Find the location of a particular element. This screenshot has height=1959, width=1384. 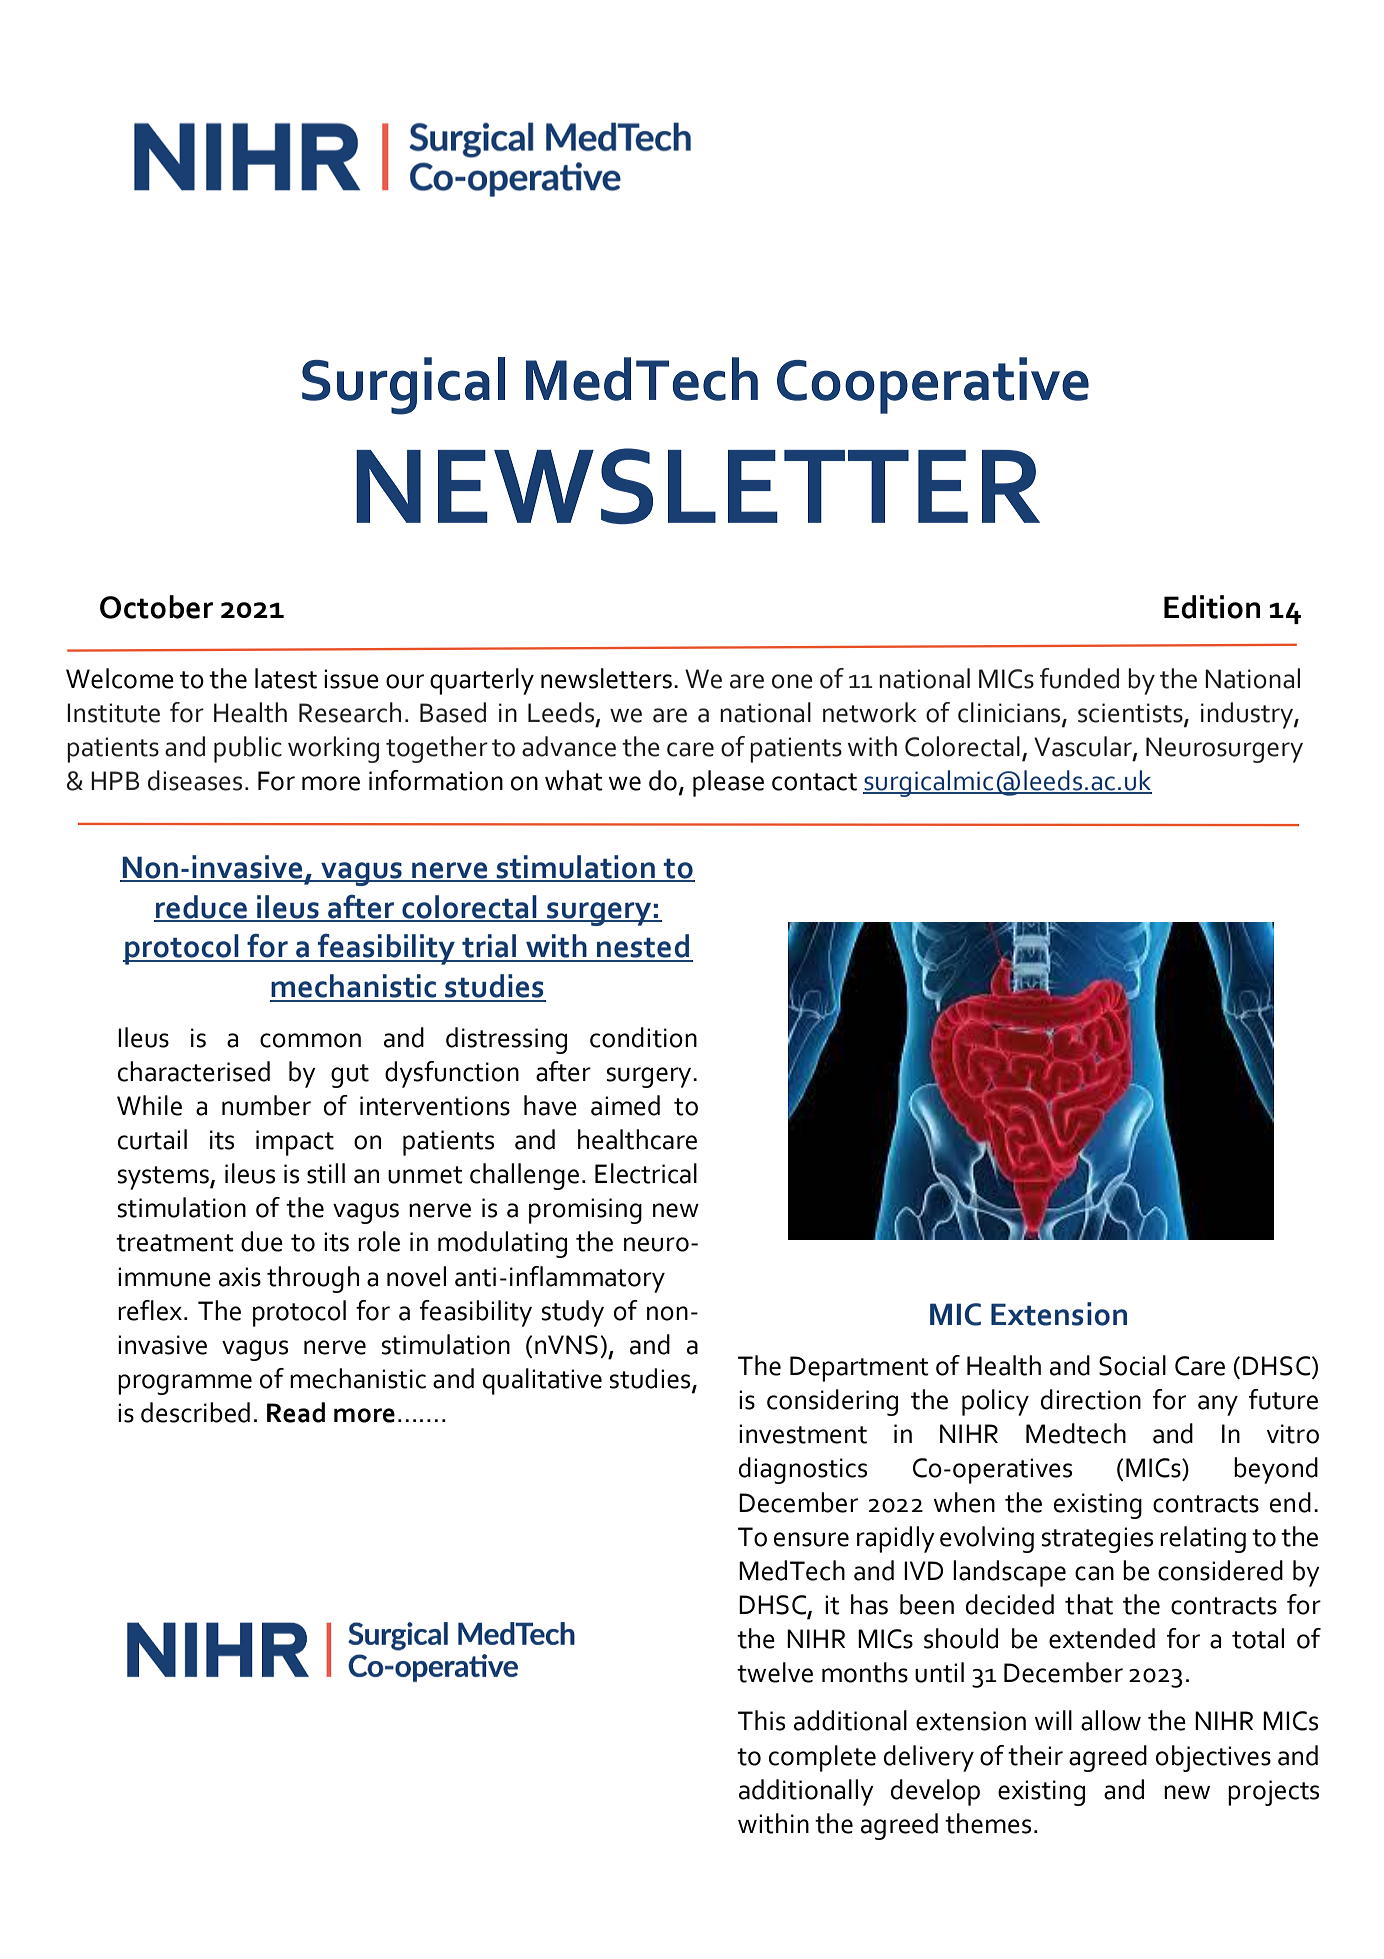

Edition is located at coordinates (1212, 607).
